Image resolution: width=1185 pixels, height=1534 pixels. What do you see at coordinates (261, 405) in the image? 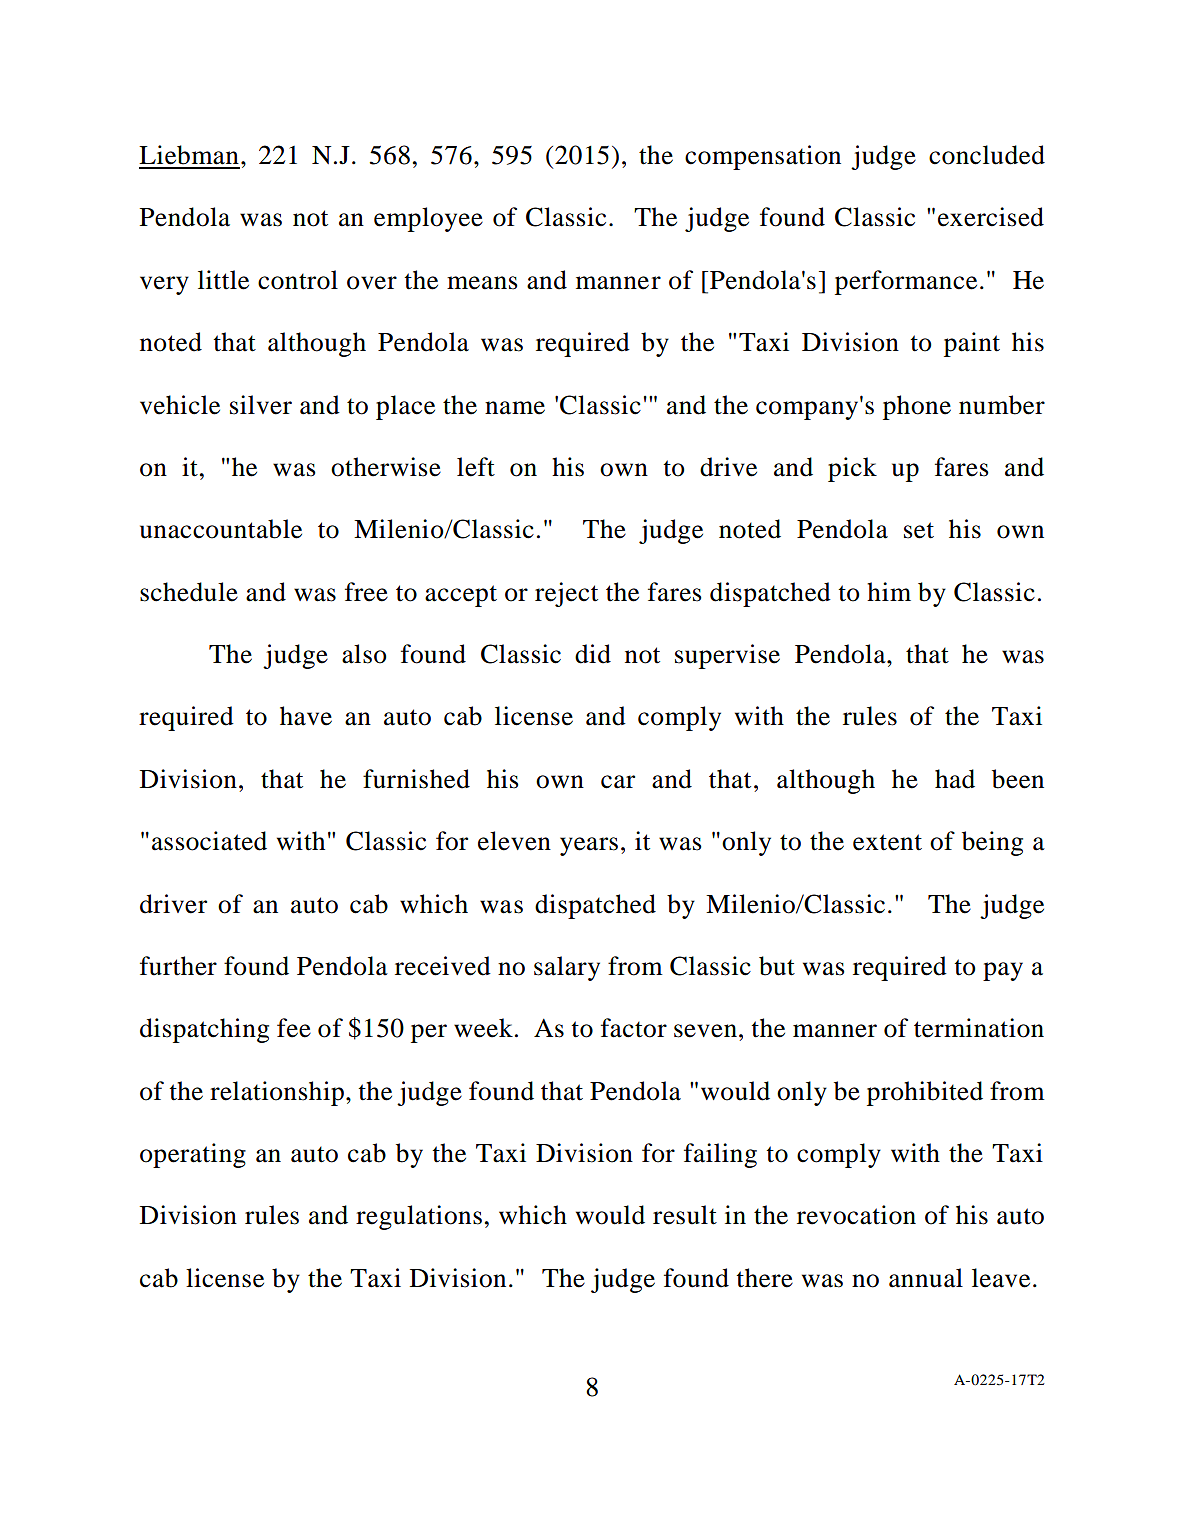
I see `silver` at bounding box center [261, 405].
